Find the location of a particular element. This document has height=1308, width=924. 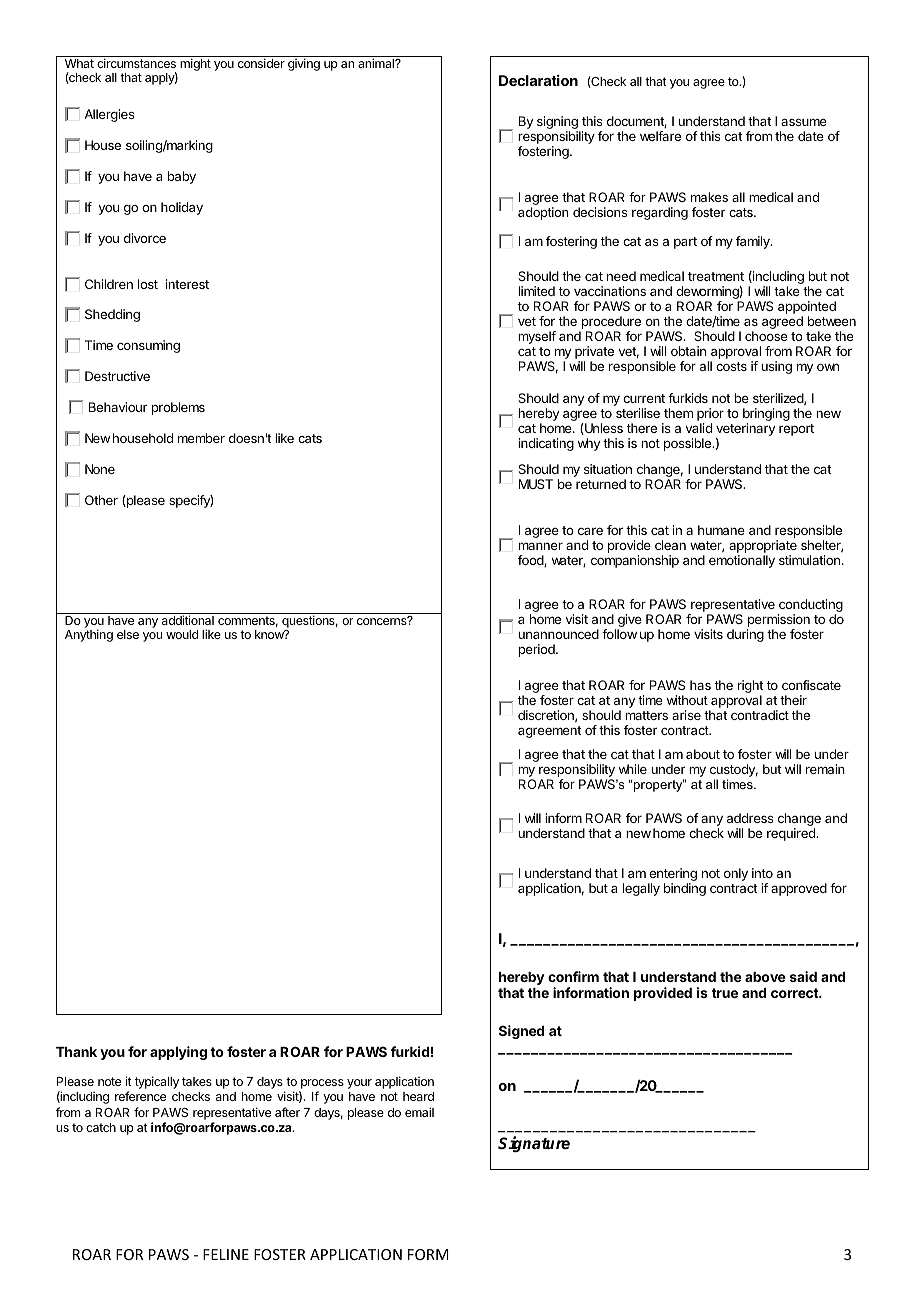

FELINE is located at coordinates (226, 1254).
